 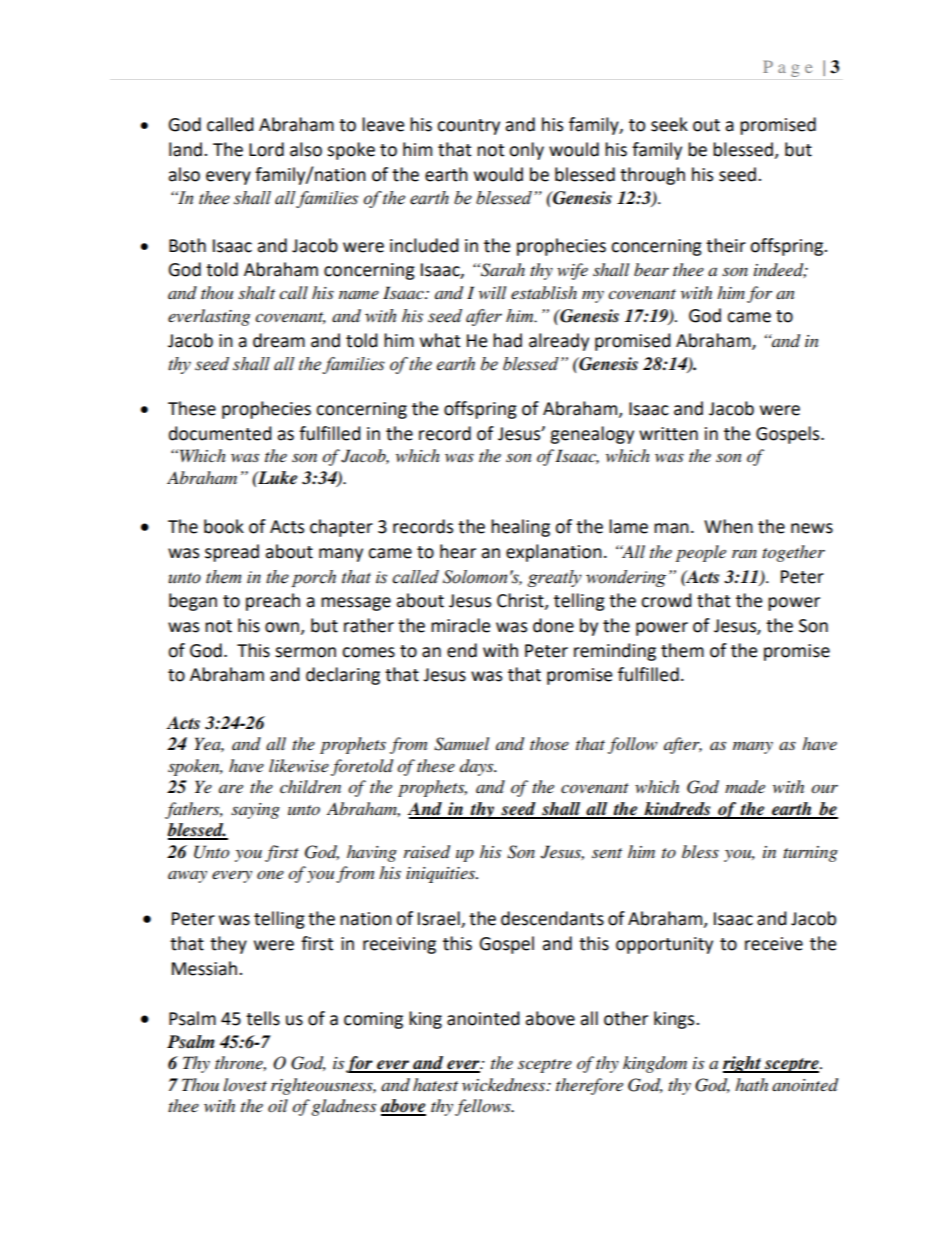 What do you see at coordinates (669, 124) in the screenshot?
I see `seek` at bounding box center [669, 124].
